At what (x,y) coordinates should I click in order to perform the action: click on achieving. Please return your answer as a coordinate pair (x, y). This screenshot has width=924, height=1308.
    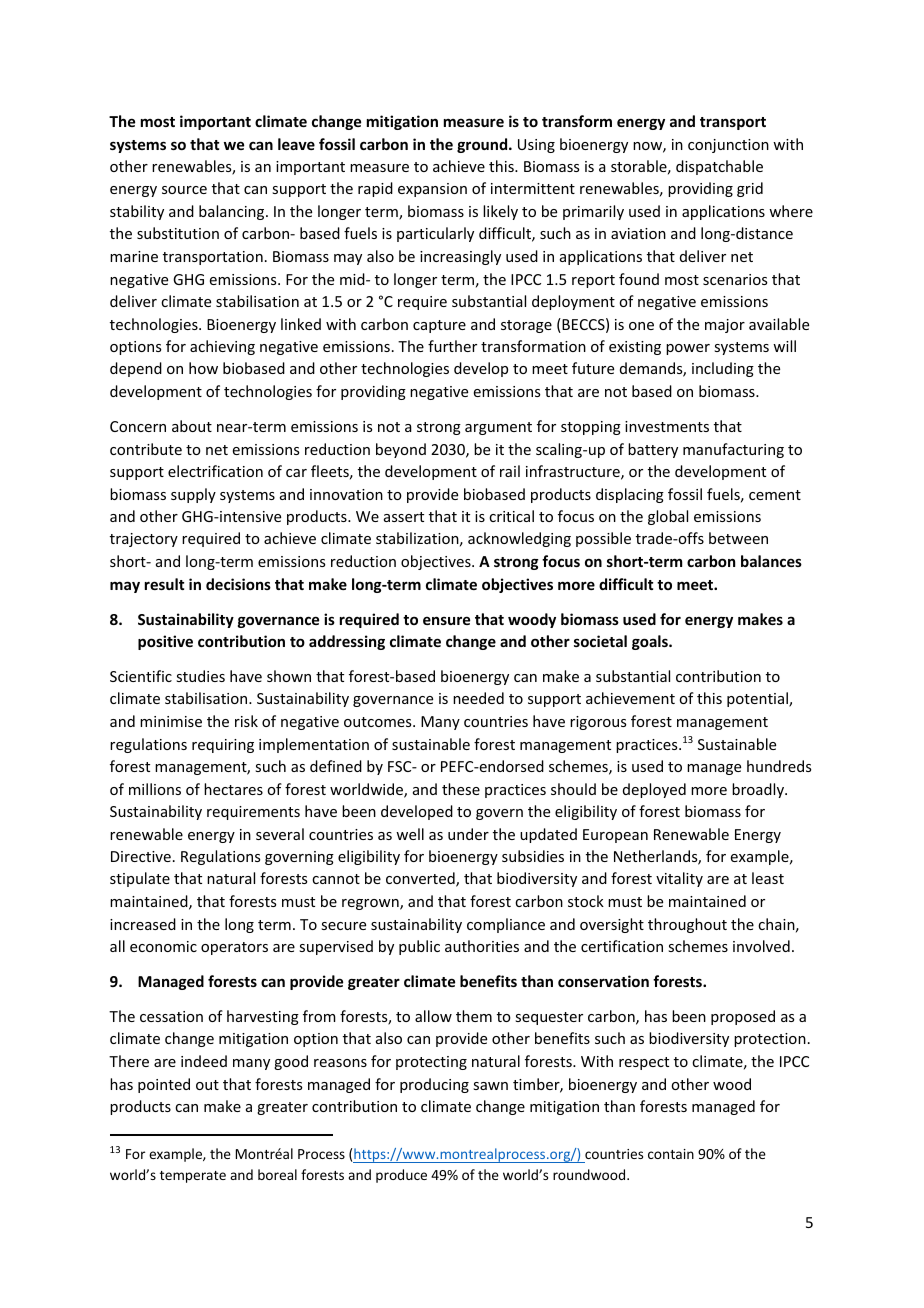
    Looking at the image, I should click on (222, 347).
